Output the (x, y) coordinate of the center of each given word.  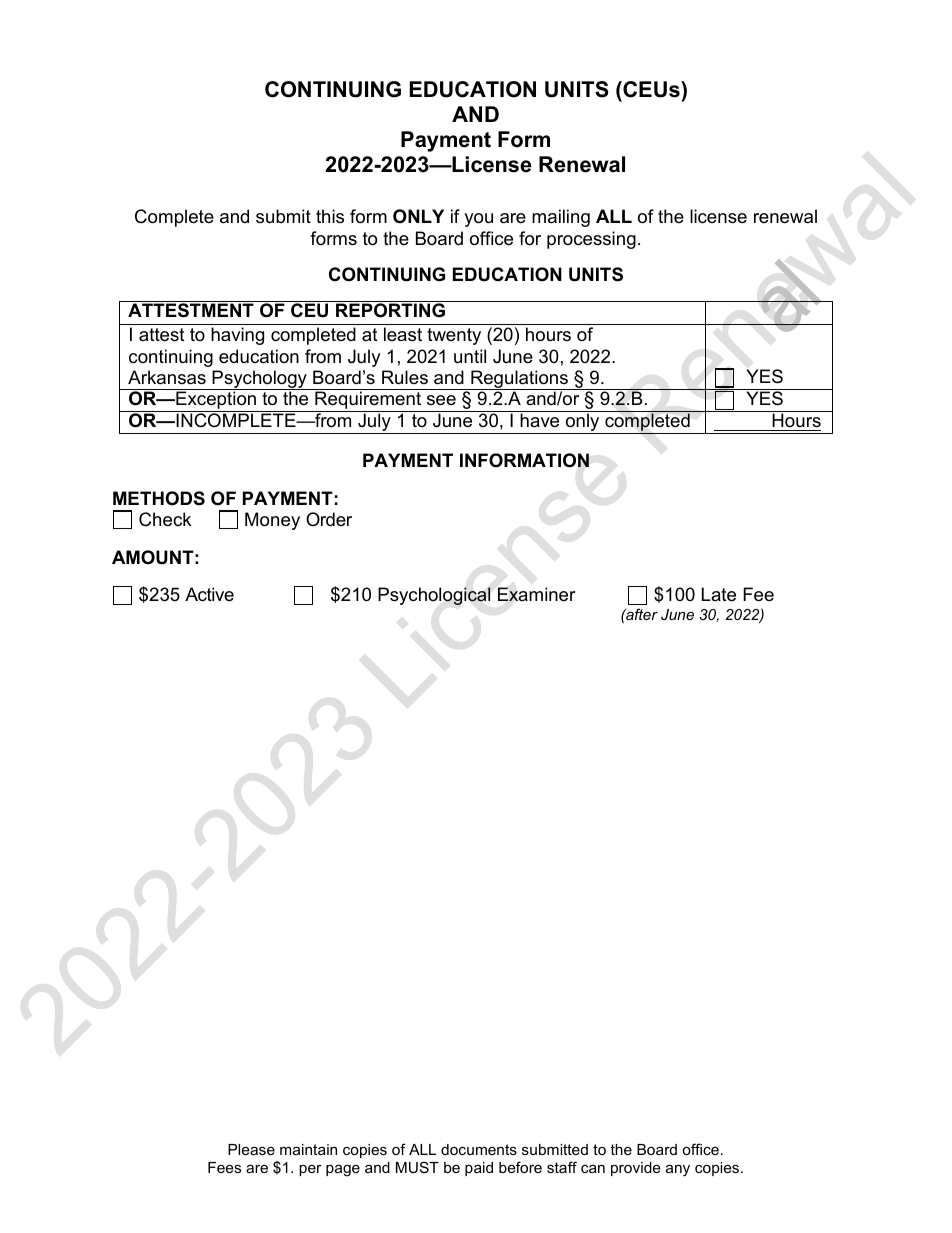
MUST (417, 1167)
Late (719, 594)
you (478, 220)
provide (635, 1169)
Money (272, 521)
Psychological (434, 596)
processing (591, 240)
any (678, 1170)
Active (209, 594)
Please (251, 1149)
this (330, 216)
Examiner (537, 594)
